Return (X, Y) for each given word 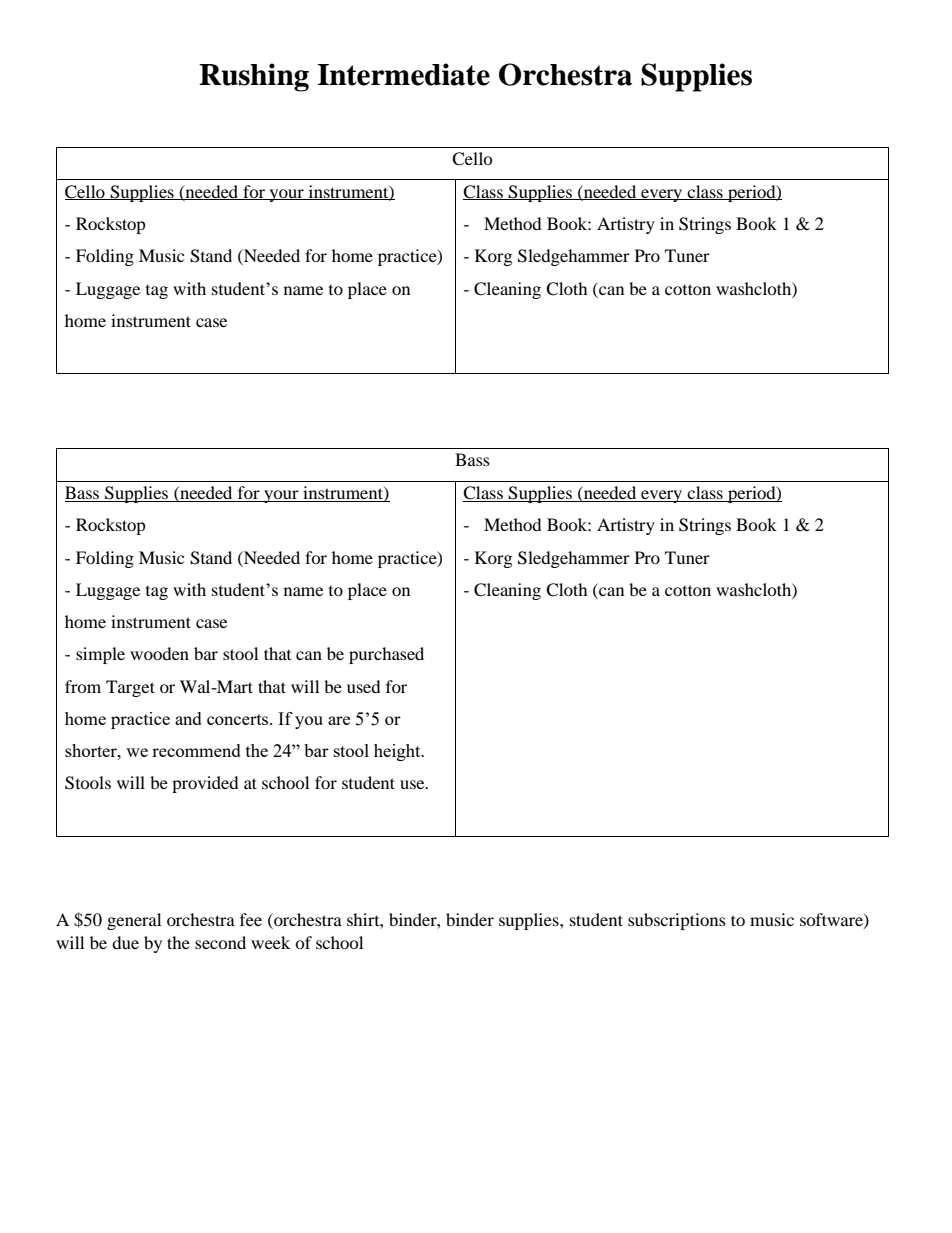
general (134, 921)
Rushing (254, 77)
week (270, 942)
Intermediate (404, 74)
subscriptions (677, 921)
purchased (386, 655)
